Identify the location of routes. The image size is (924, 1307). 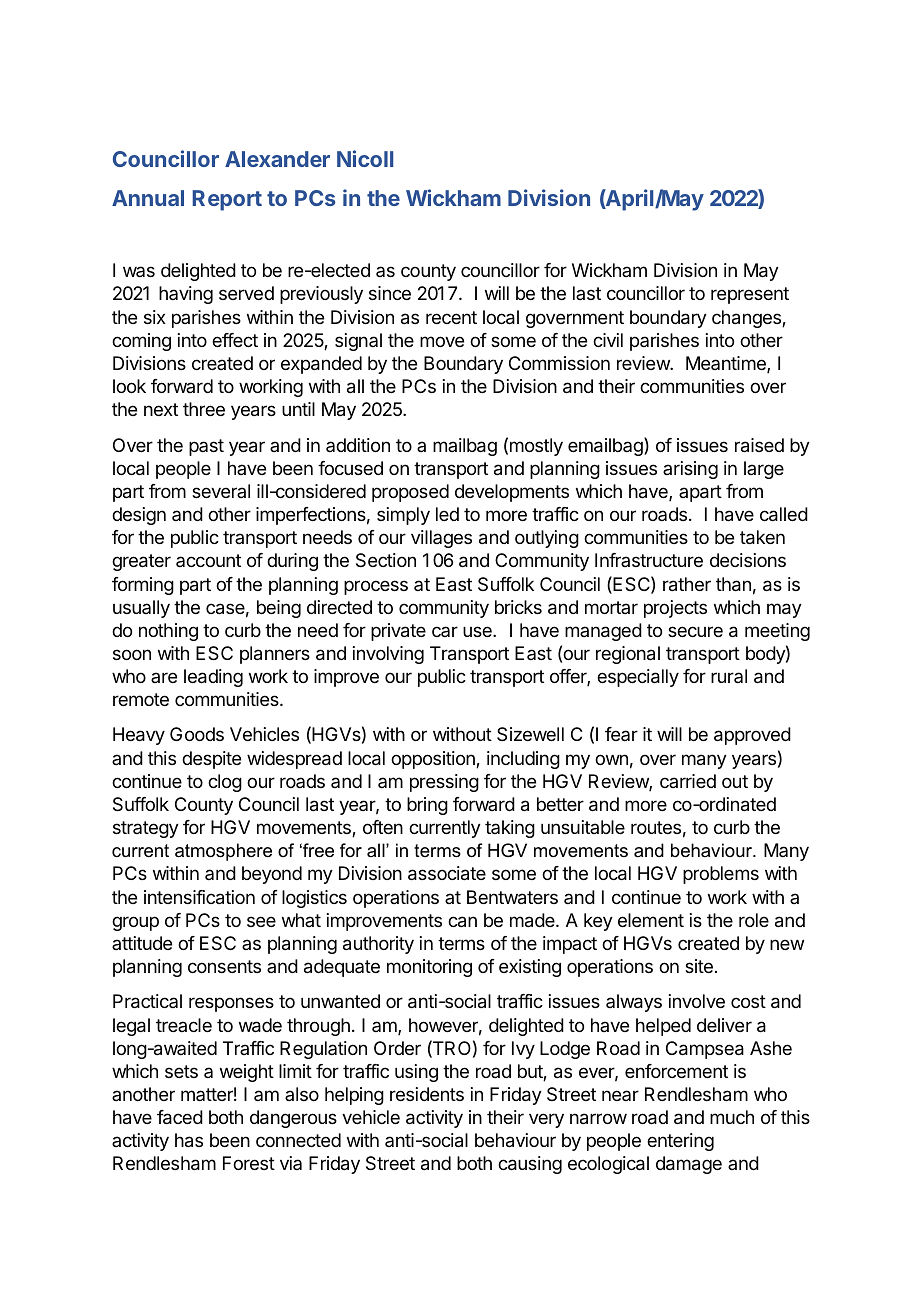
(656, 827).
